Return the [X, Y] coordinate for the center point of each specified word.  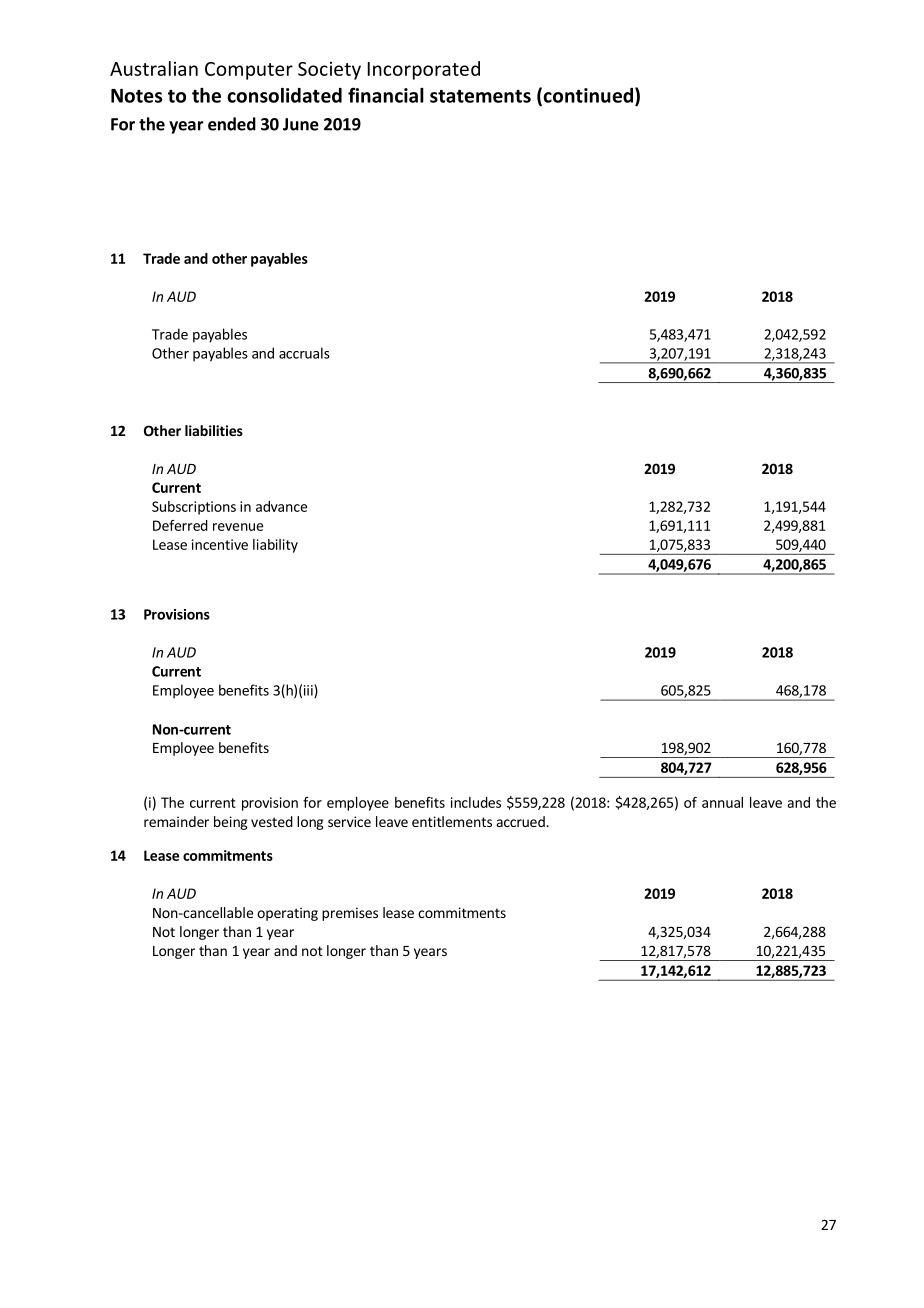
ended [232, 124]
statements [480, 96]
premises [350, 914]
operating [287, 914]
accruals [304, 353]
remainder [176, 821]
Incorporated [424, 70]
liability [275, 546]
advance [281, 506]
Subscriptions [194, 508]
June [301, 124]
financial [386, 95]
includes [476, 802]
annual [722, 802]
